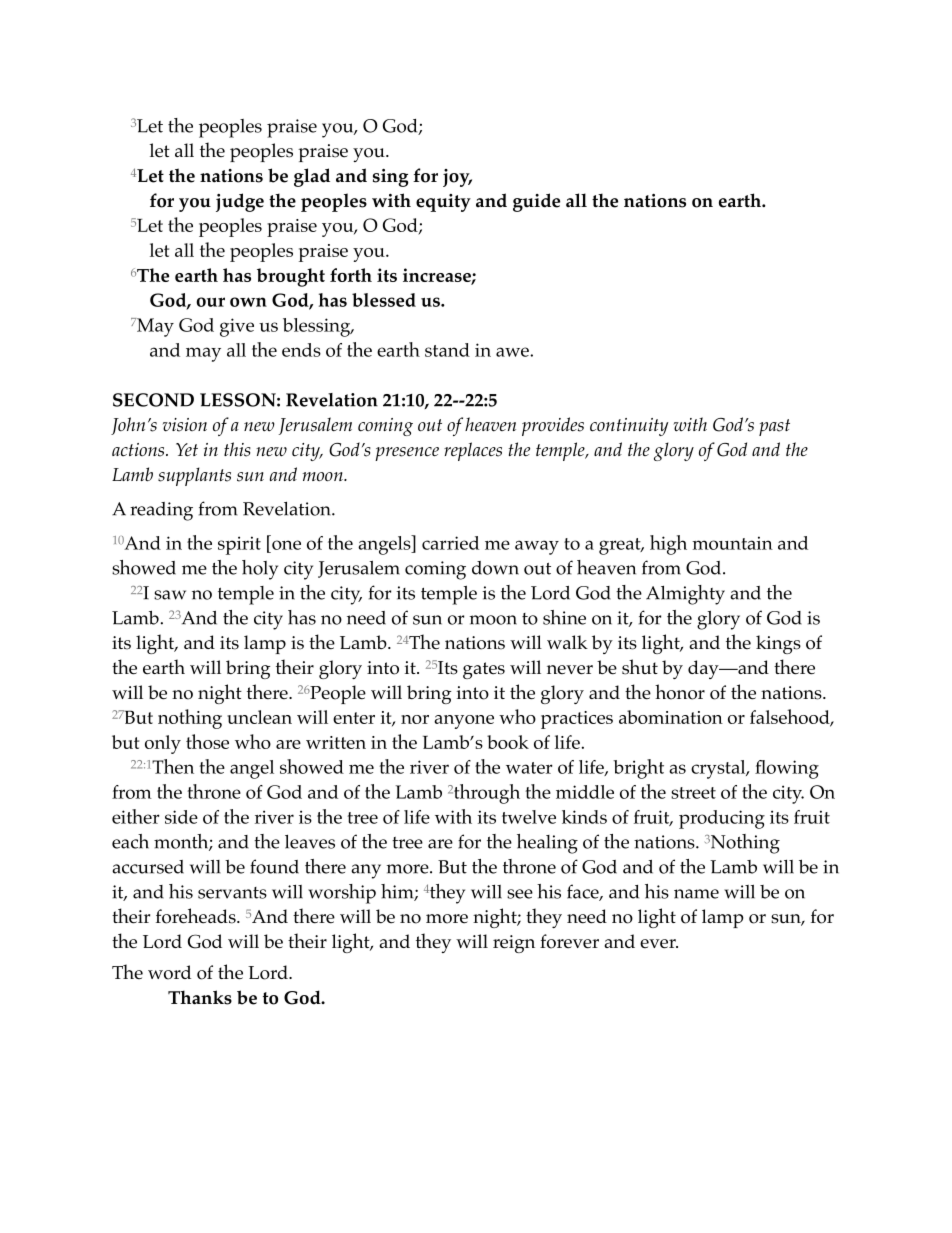 The width and height of the screenshot is (952, 1233). What do you see at coordinates (495, 568) in the screenshot?
I see `down` at bounding box center [495, 568].
